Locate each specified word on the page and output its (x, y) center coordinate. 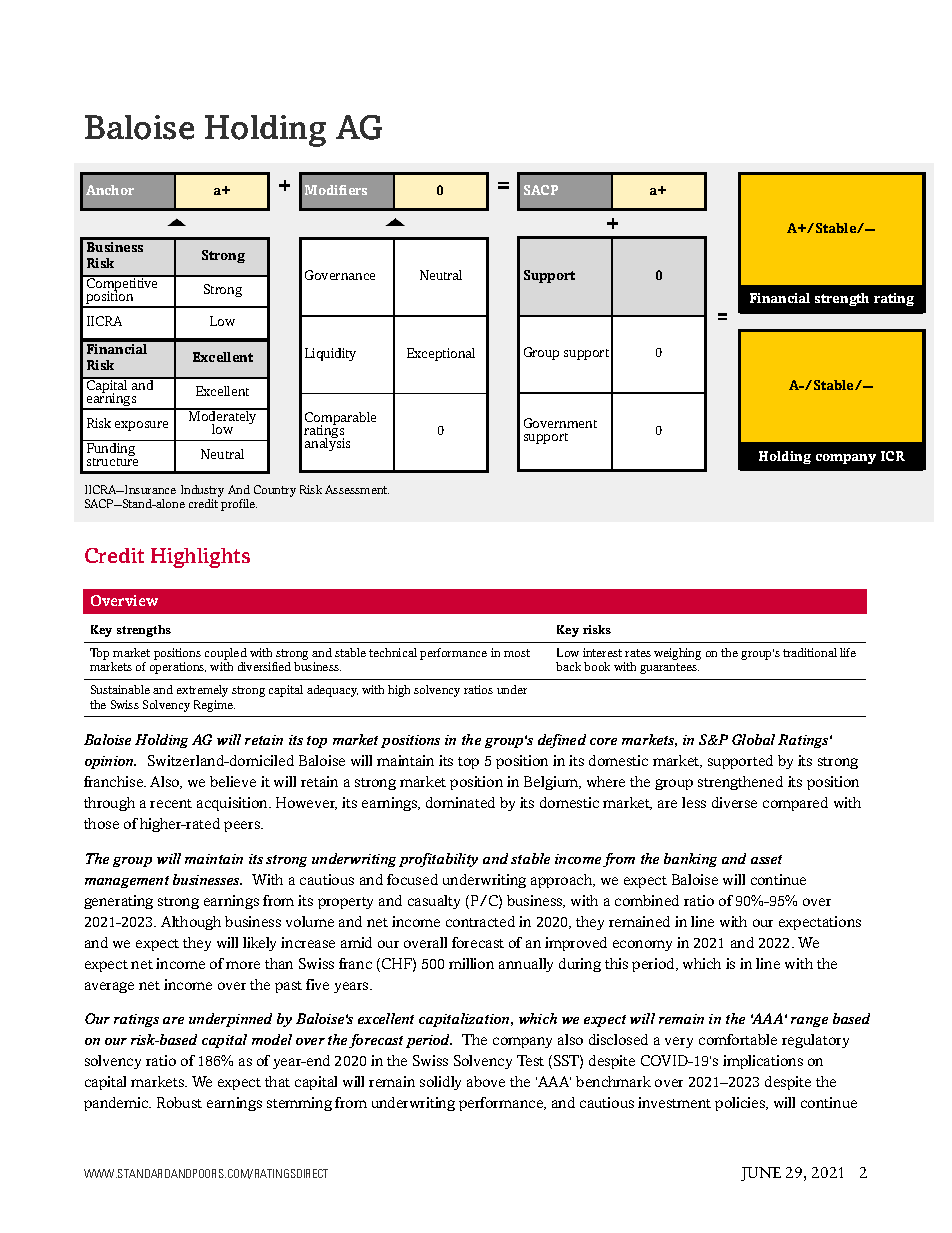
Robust (179, 1102)
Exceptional (441, 354)
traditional (810, 652)
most (517, 653)
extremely (202, 691)
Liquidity (330, 354)
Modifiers (336, 190)
